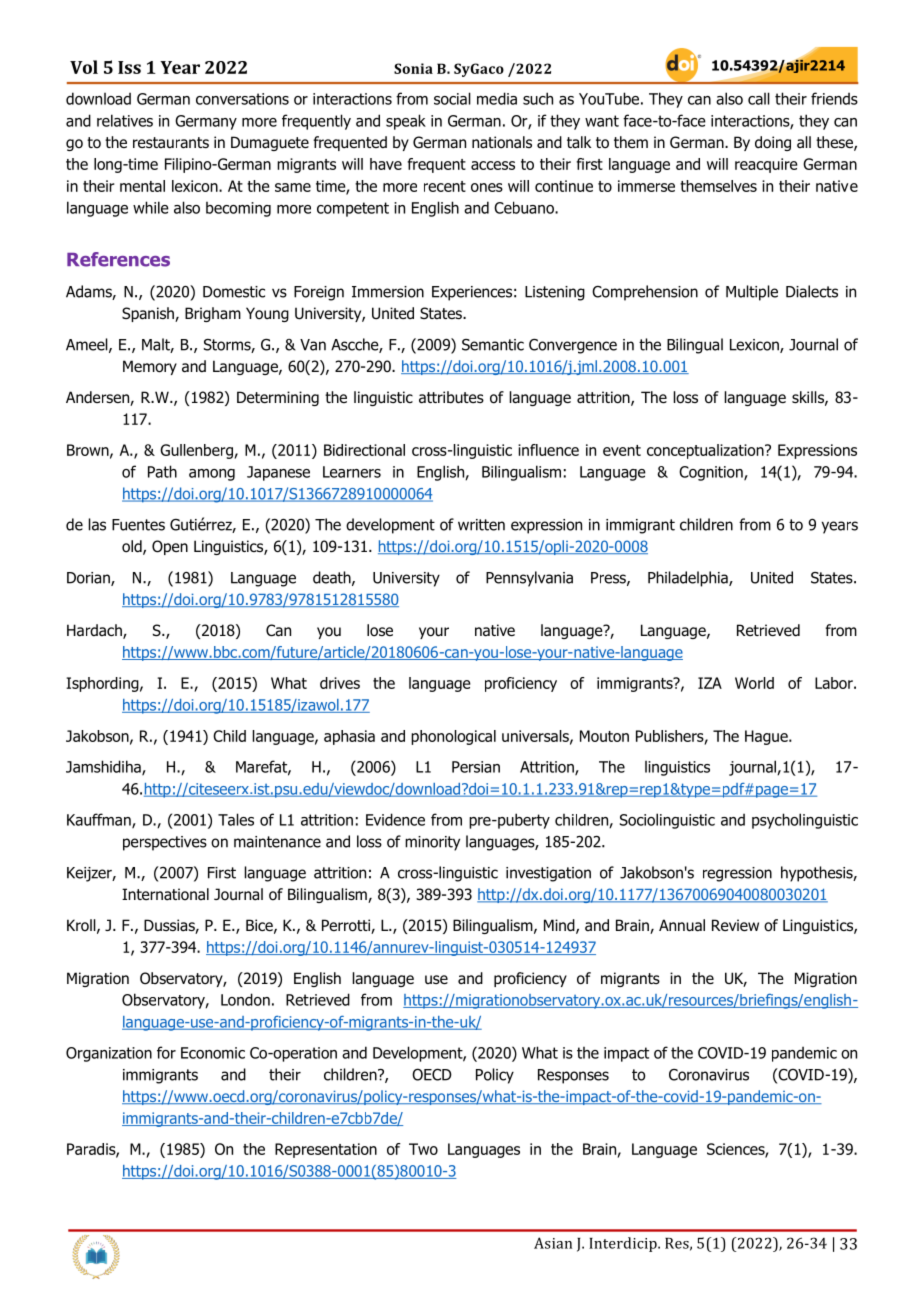 The width and height of the page is (924, 1308). What do you see at coordinates (149, 314) in the page?
I see `Spanish` at bounding box center [149, 314].
